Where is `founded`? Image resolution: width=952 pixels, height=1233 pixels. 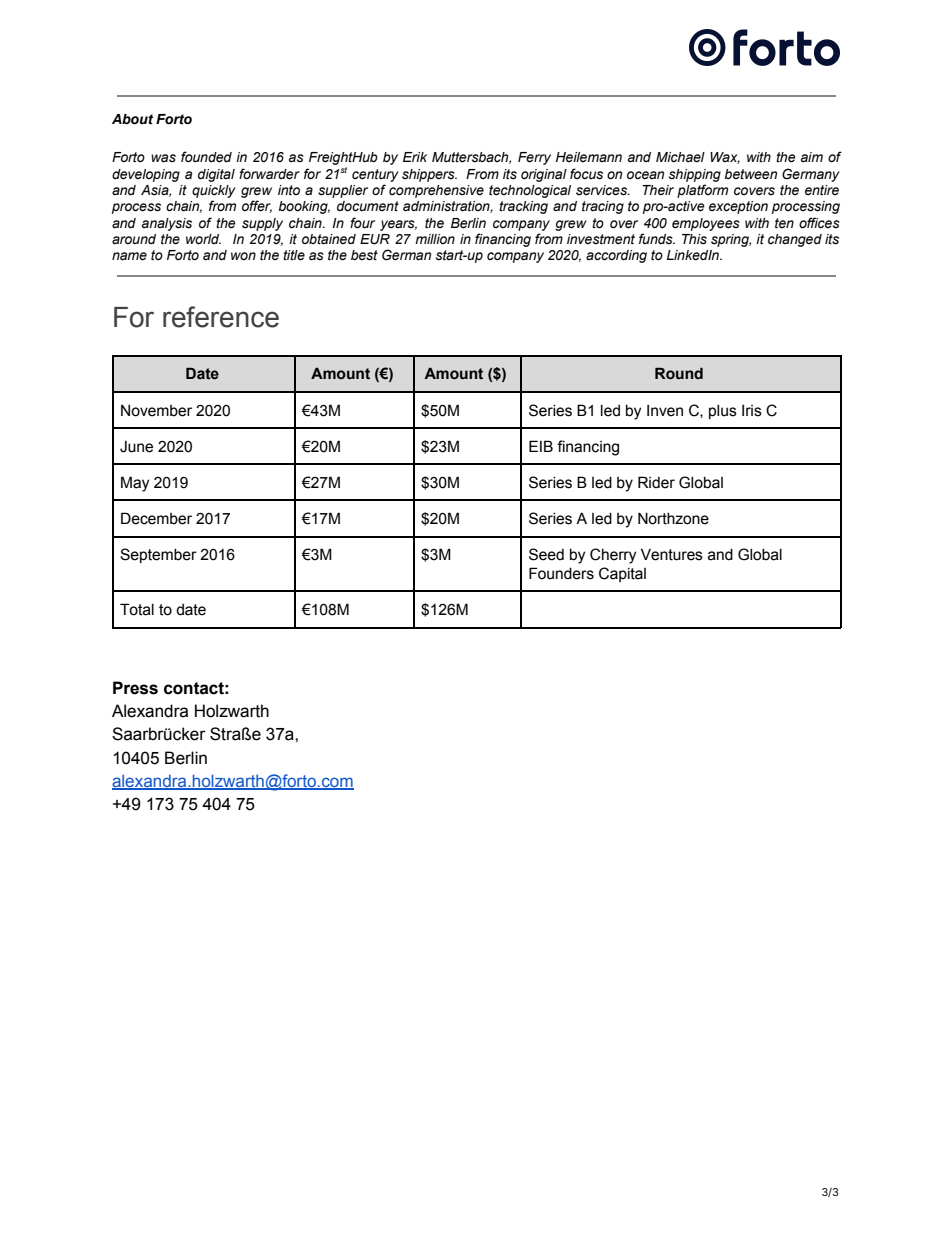
founded is located at coordinates (206, 157).
